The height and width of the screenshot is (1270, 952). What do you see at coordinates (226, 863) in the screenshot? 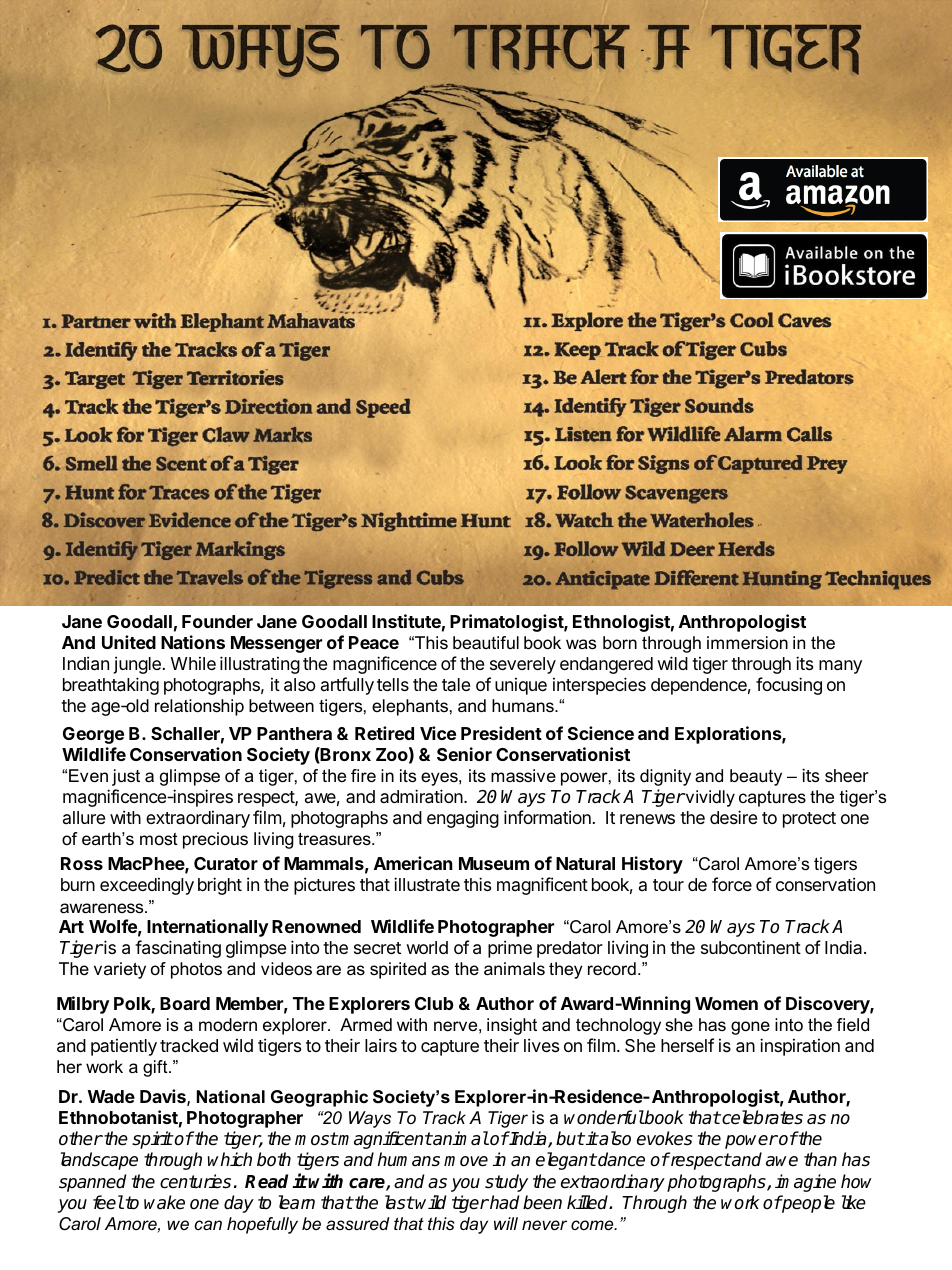
I see `Curator` at bounding box center [226, 863].
